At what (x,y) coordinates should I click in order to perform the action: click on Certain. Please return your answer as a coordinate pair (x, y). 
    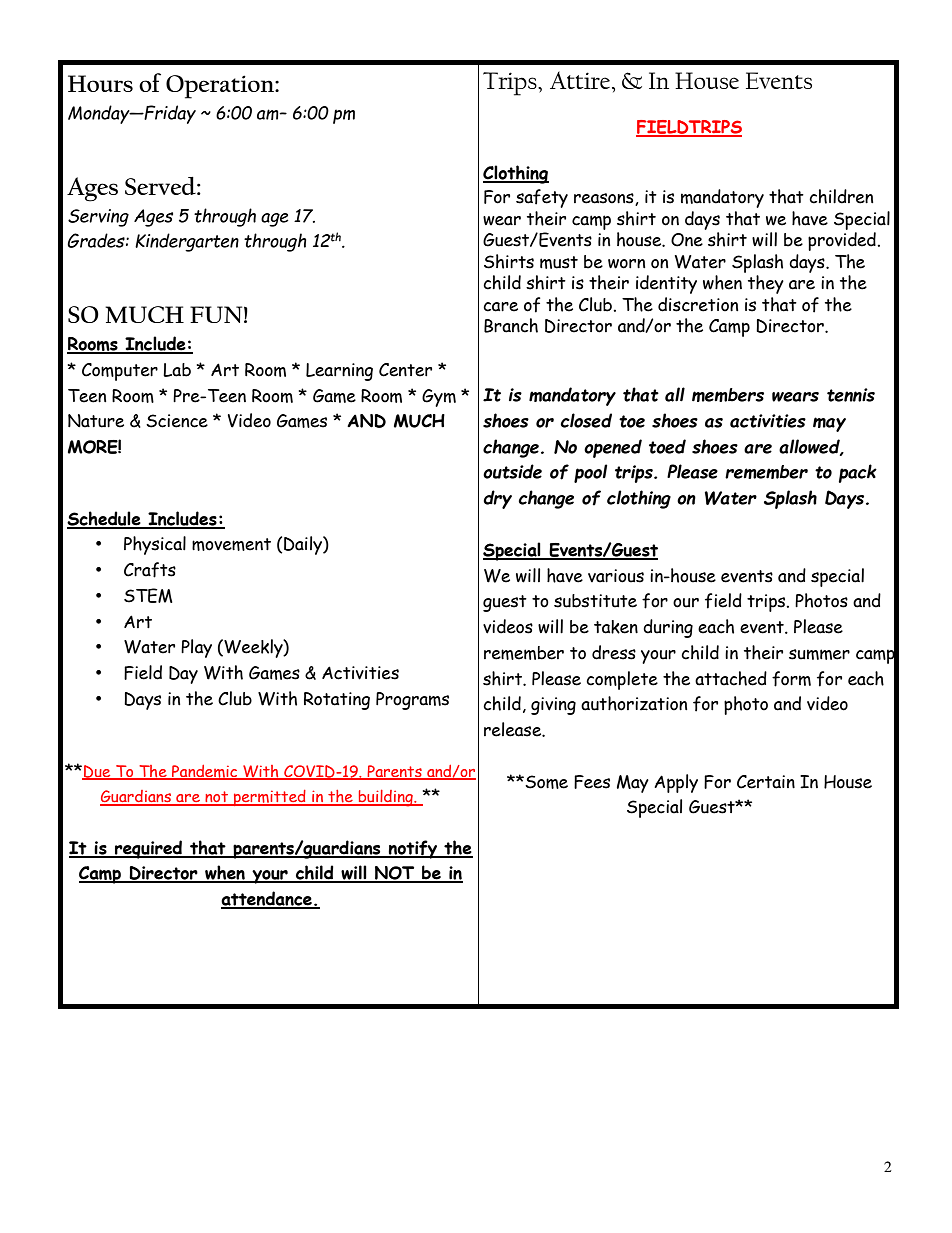
    Looking at the image, I should click on (766, 782).
